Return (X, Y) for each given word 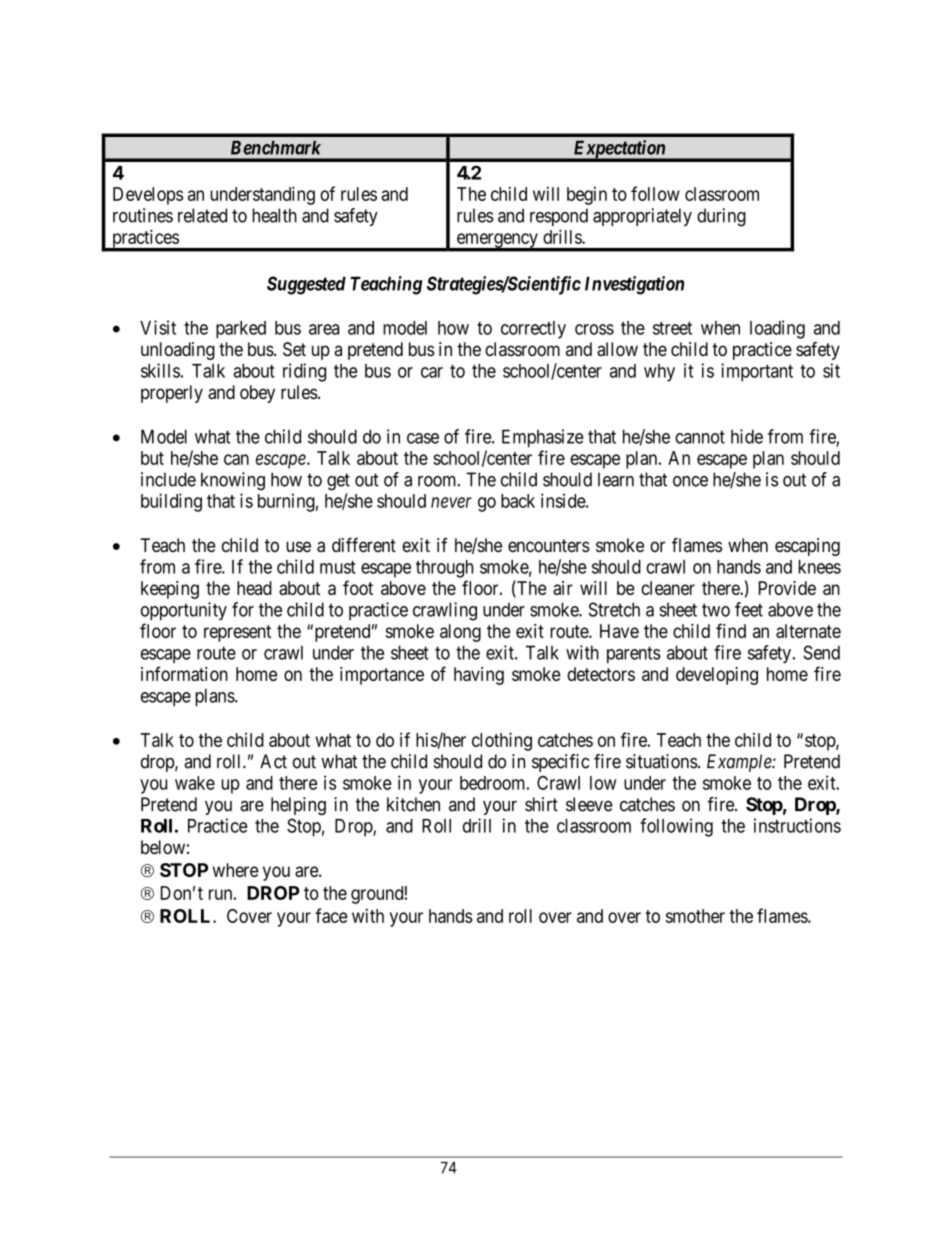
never (451, 502)
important (757, 372)
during (721, 217)
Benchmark (276, 148)
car (432, 372)
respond (559, 217)
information (184, 673)
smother (695, 916)
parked (241, 330)
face (331, 915)
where (235, 870)
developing (717, 676)
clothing (502, 741)
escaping (807, 547)
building (171, 502)
